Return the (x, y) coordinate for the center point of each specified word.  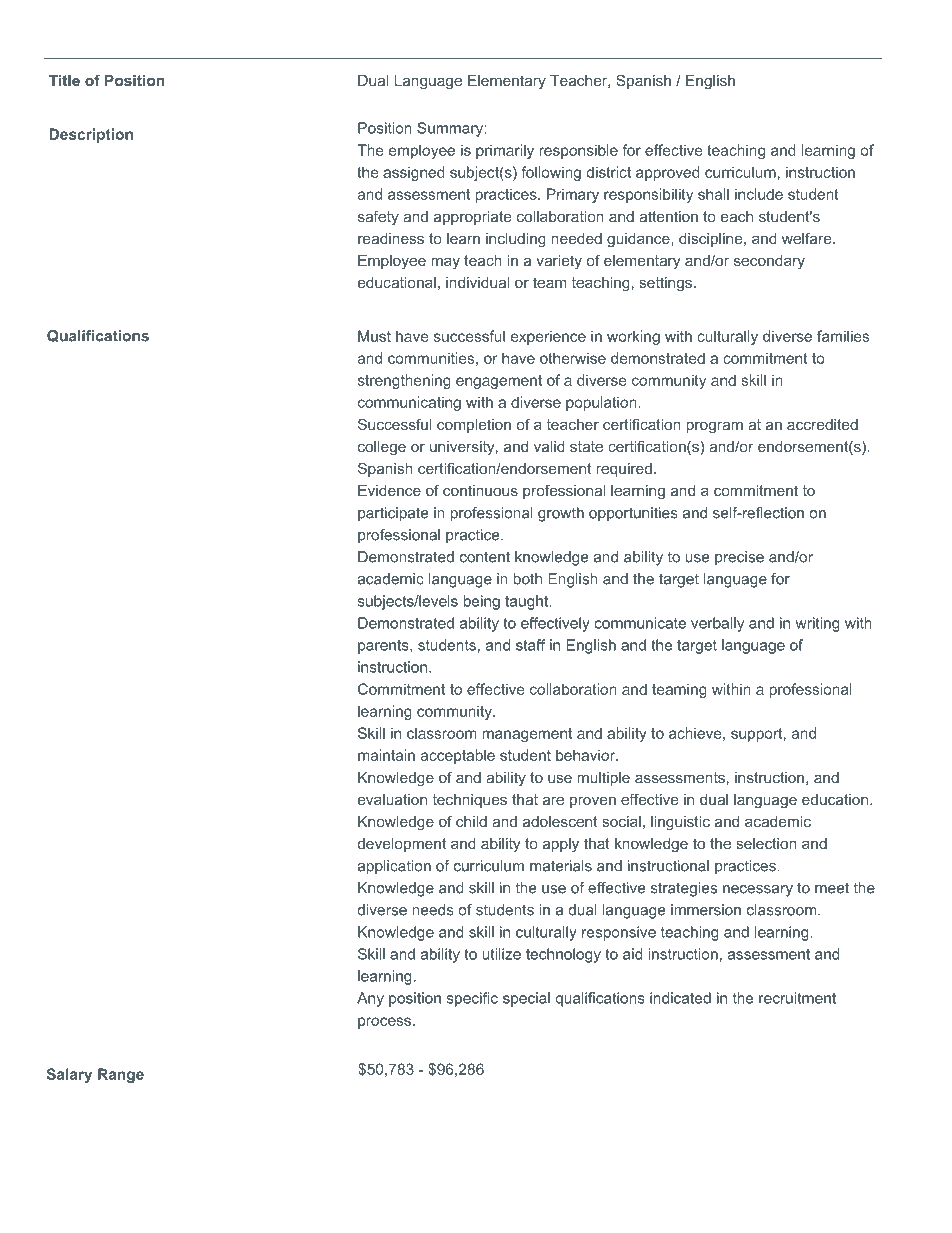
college (382, 448)
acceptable (458, 756)
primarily (505, 151)
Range (121, 1075)
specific (472, 999)
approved (668, 173)
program (715, 427)
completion (474, 426)
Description (91, 135)
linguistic (680, 823)
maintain (386, 755)
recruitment (797, 998)
